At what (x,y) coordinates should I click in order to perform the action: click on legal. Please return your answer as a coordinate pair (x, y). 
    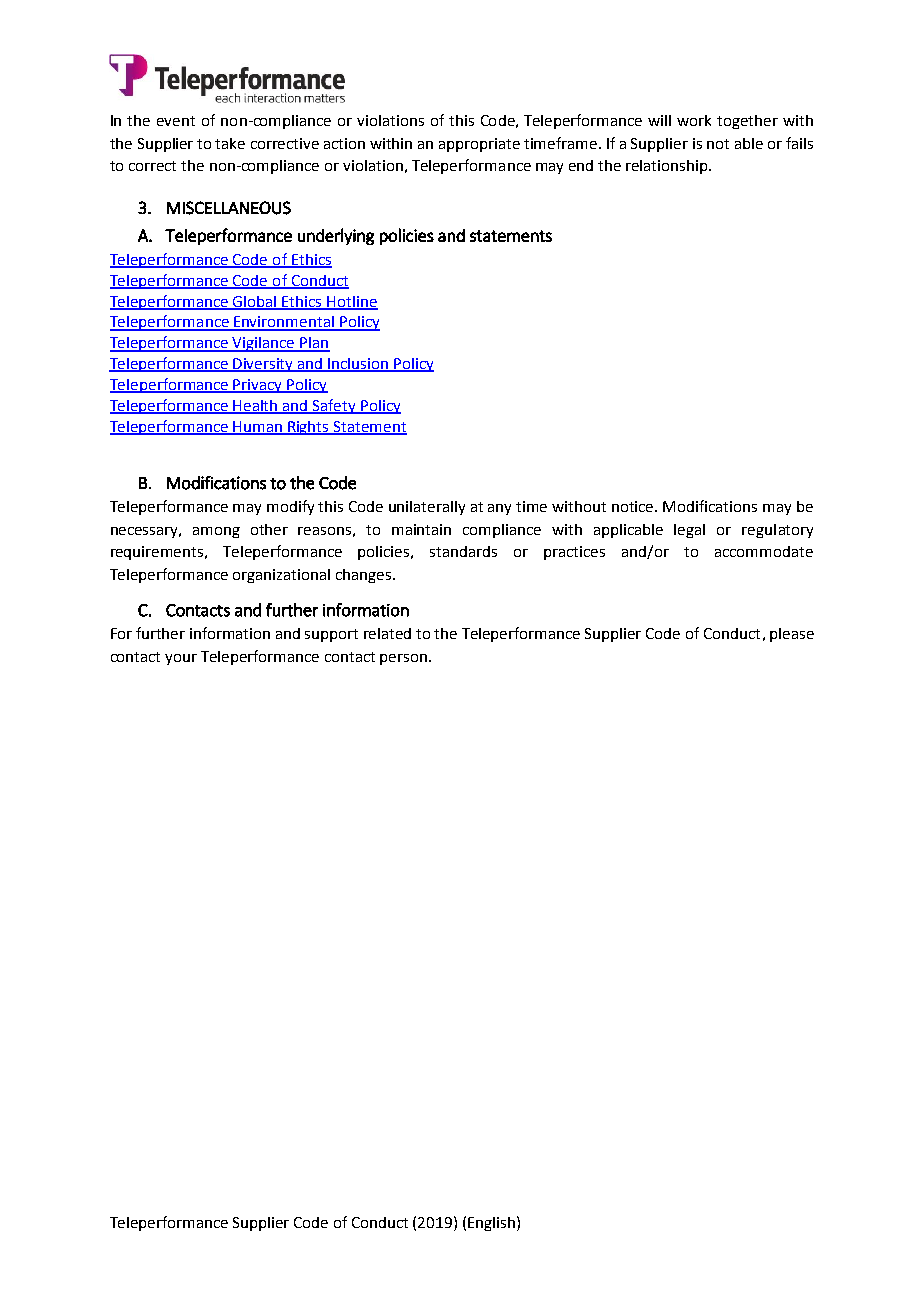
    Looking at the image, I should click on (689, 531).
